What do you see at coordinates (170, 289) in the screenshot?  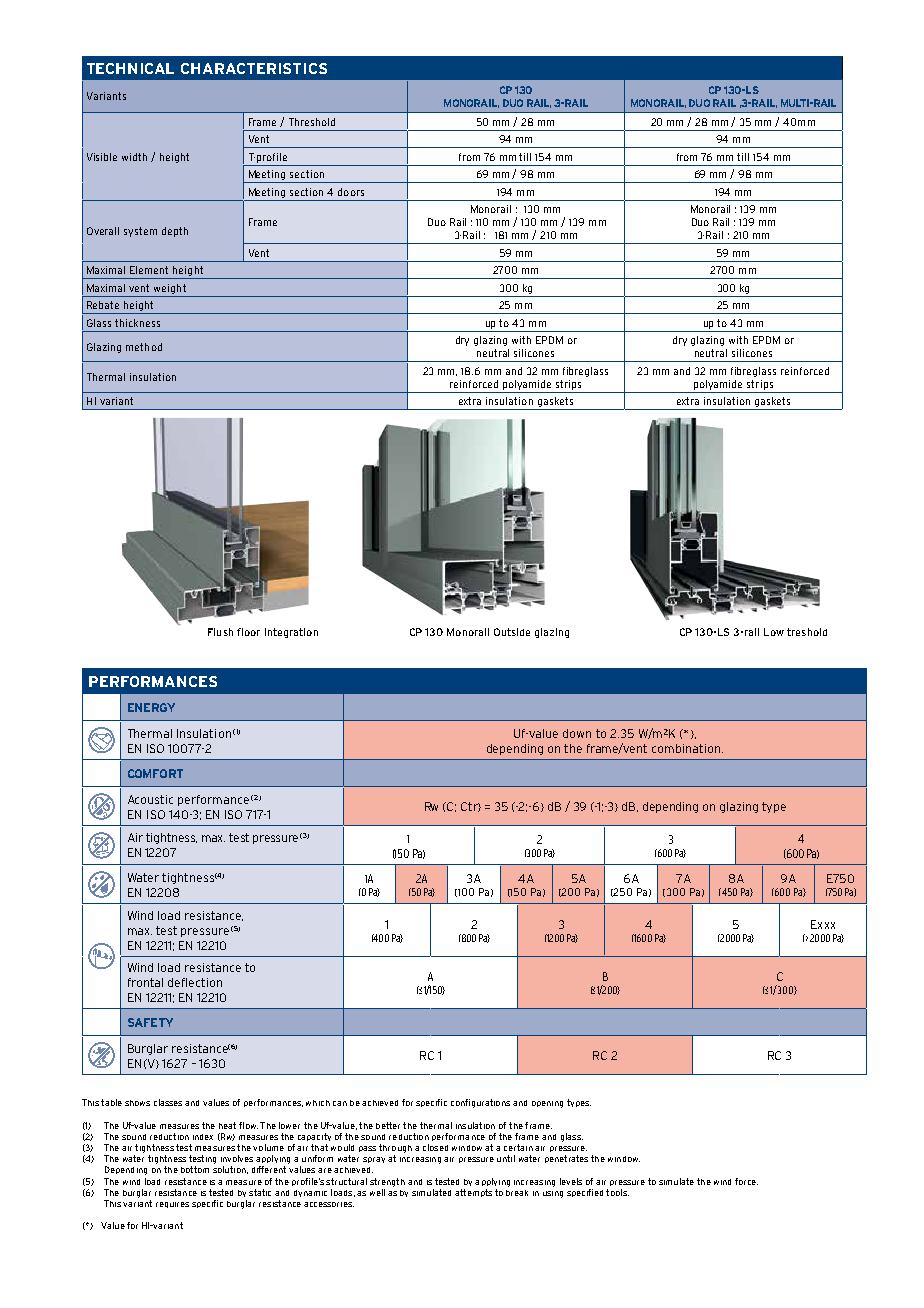 I see `weight` at bounding box center [170, 289].
